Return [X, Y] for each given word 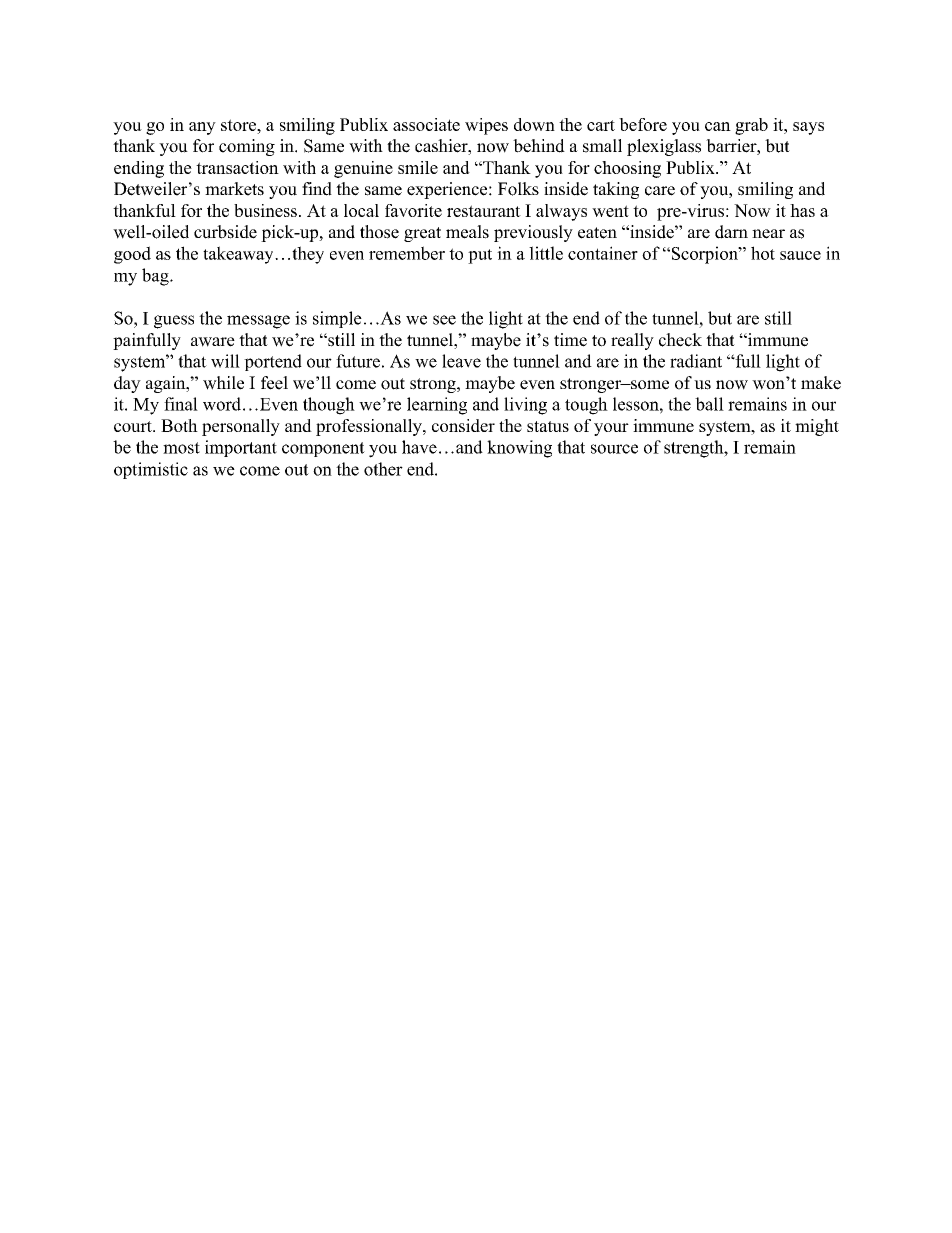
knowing [519, 449]
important [241, 448]
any [202, 128]
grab [751, 126]
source [614, 449]
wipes [486, 126]
